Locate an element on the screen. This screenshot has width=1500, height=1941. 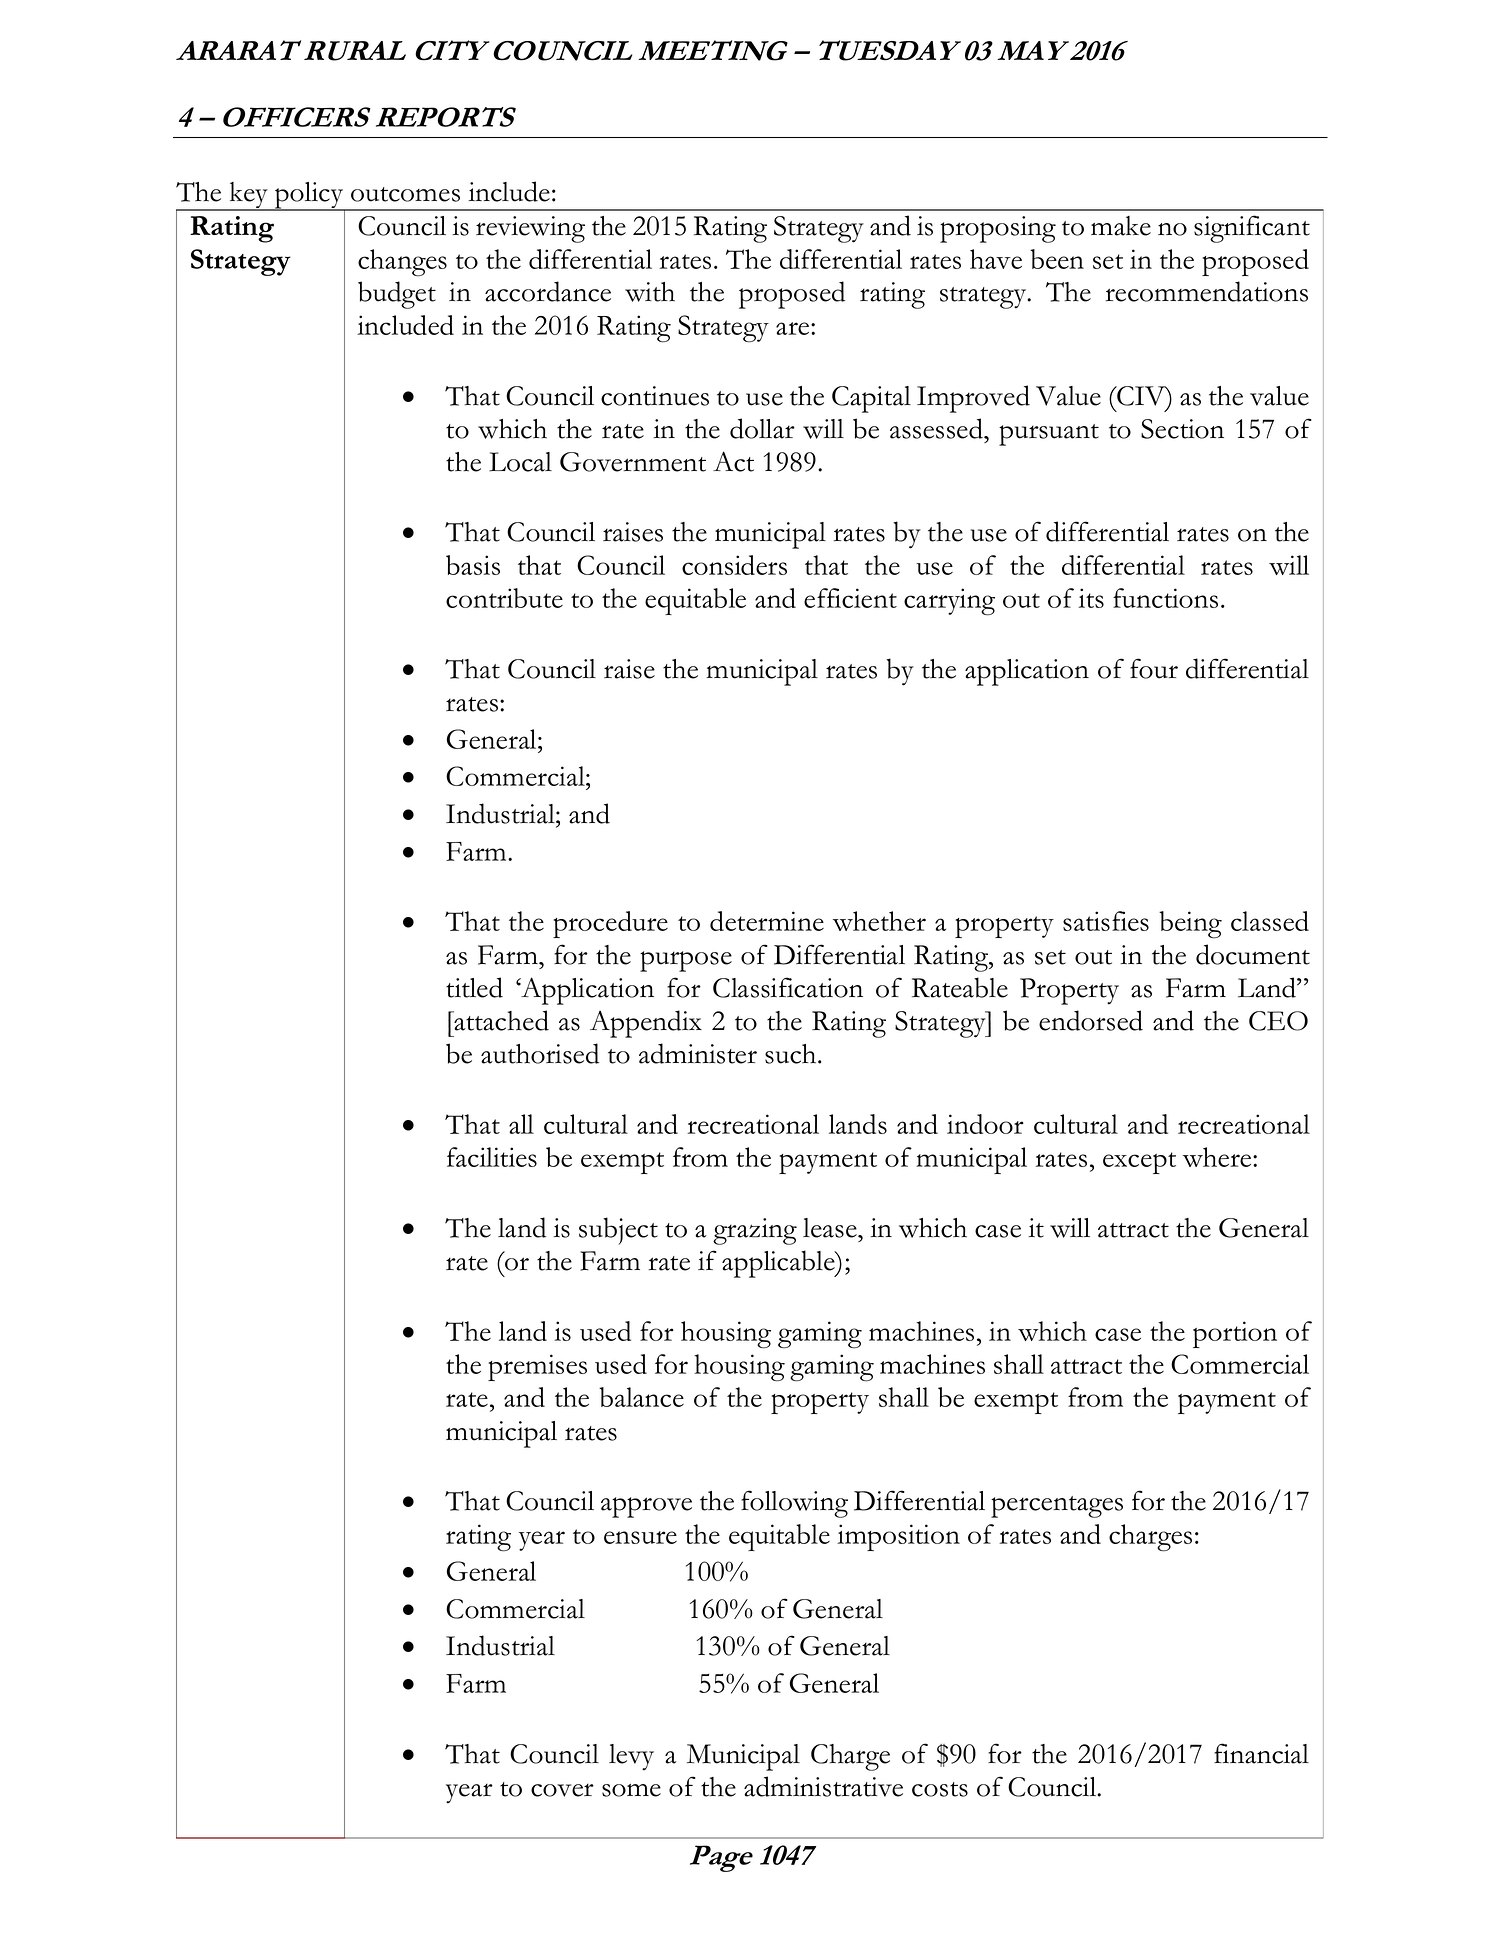
are is located at coordinates (794, 328).
